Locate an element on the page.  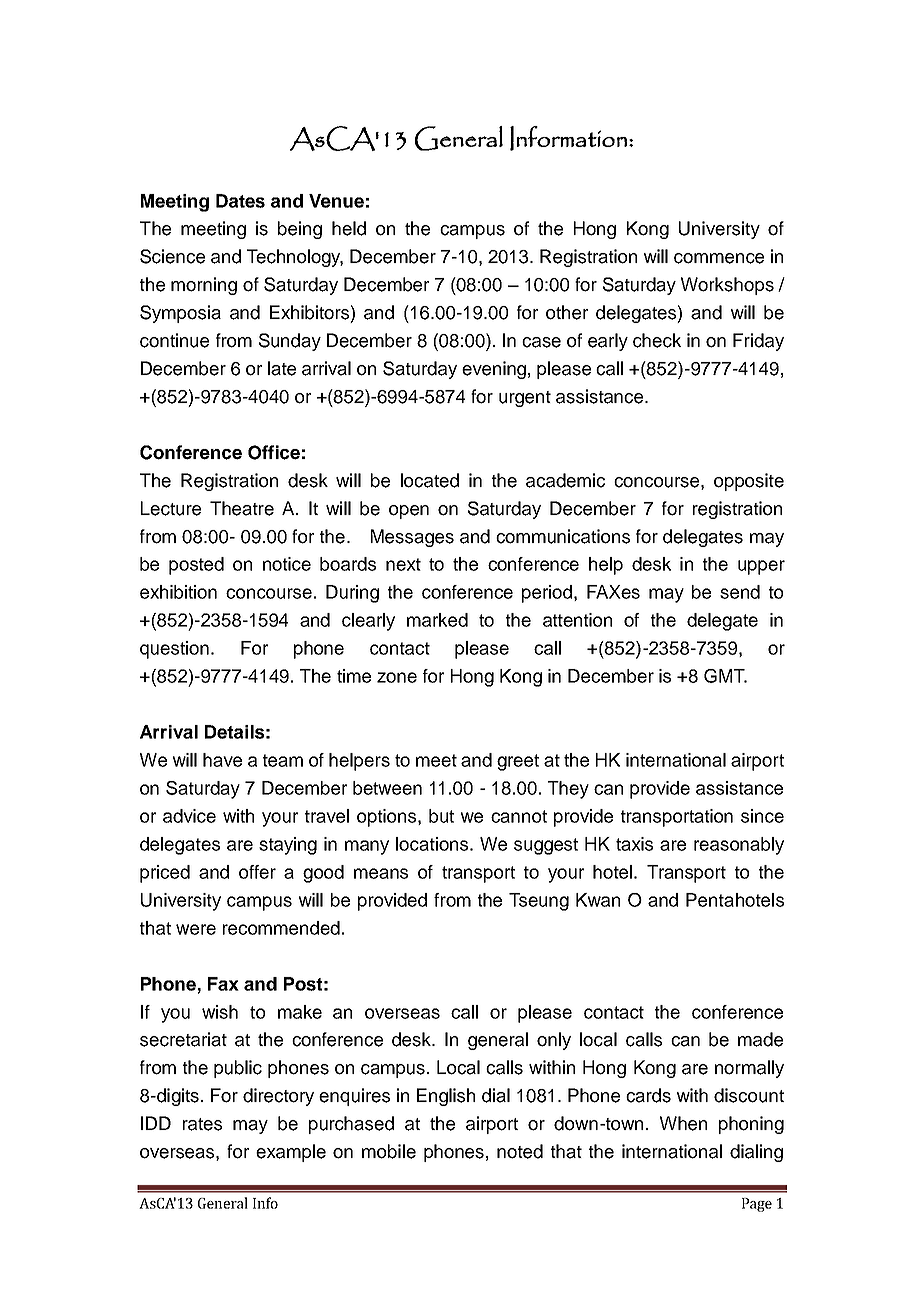
send is located at coordinates (740, 592).
